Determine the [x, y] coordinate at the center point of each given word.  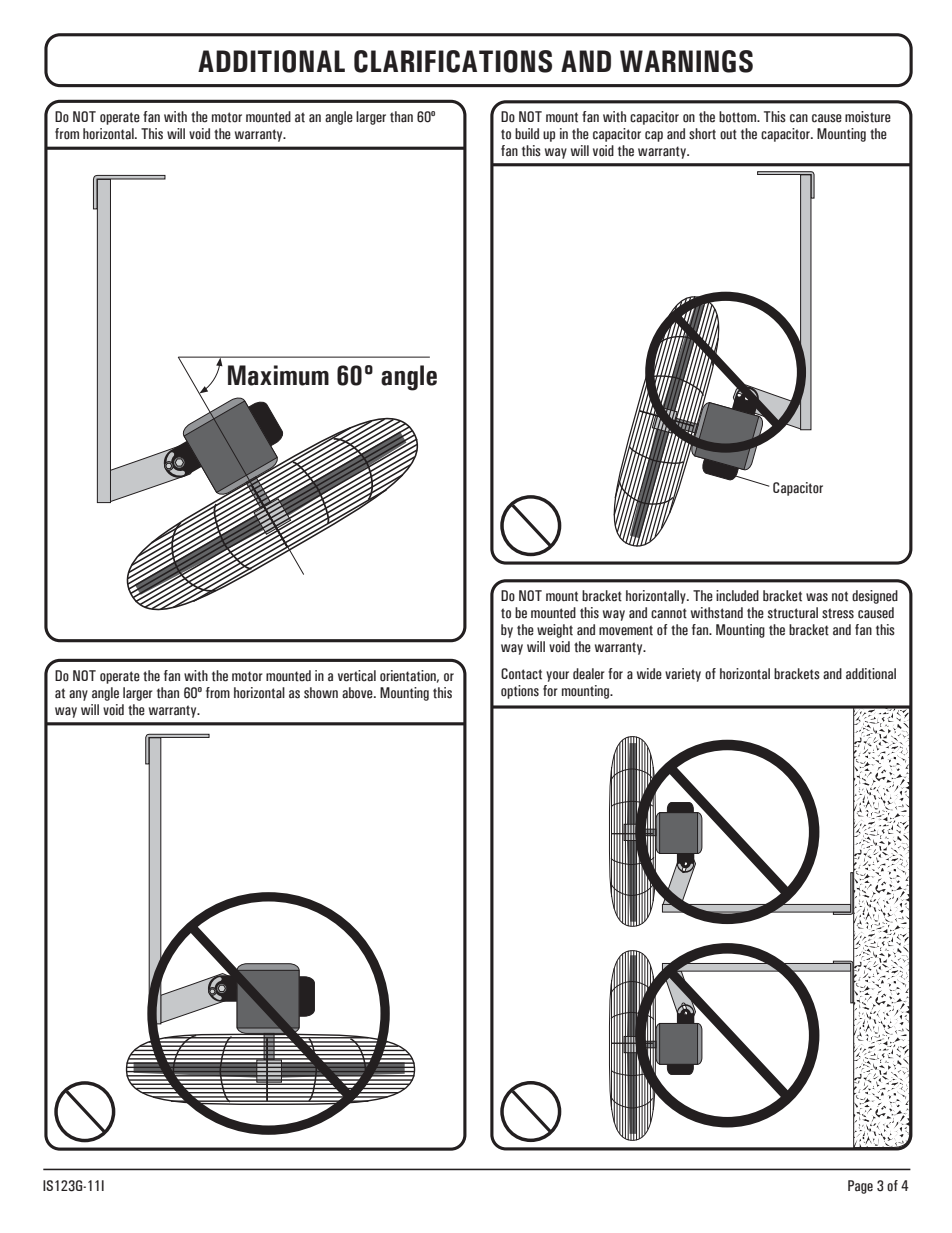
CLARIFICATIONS [453, 61]
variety [683, 675]
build [527, 134]
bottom [739, 117]
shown [321, 693]
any [78, 695]
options [520, 692]
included [737, 596]
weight [555, 631]
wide [649, 674]
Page [860, 1187]
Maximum [278, 375]
